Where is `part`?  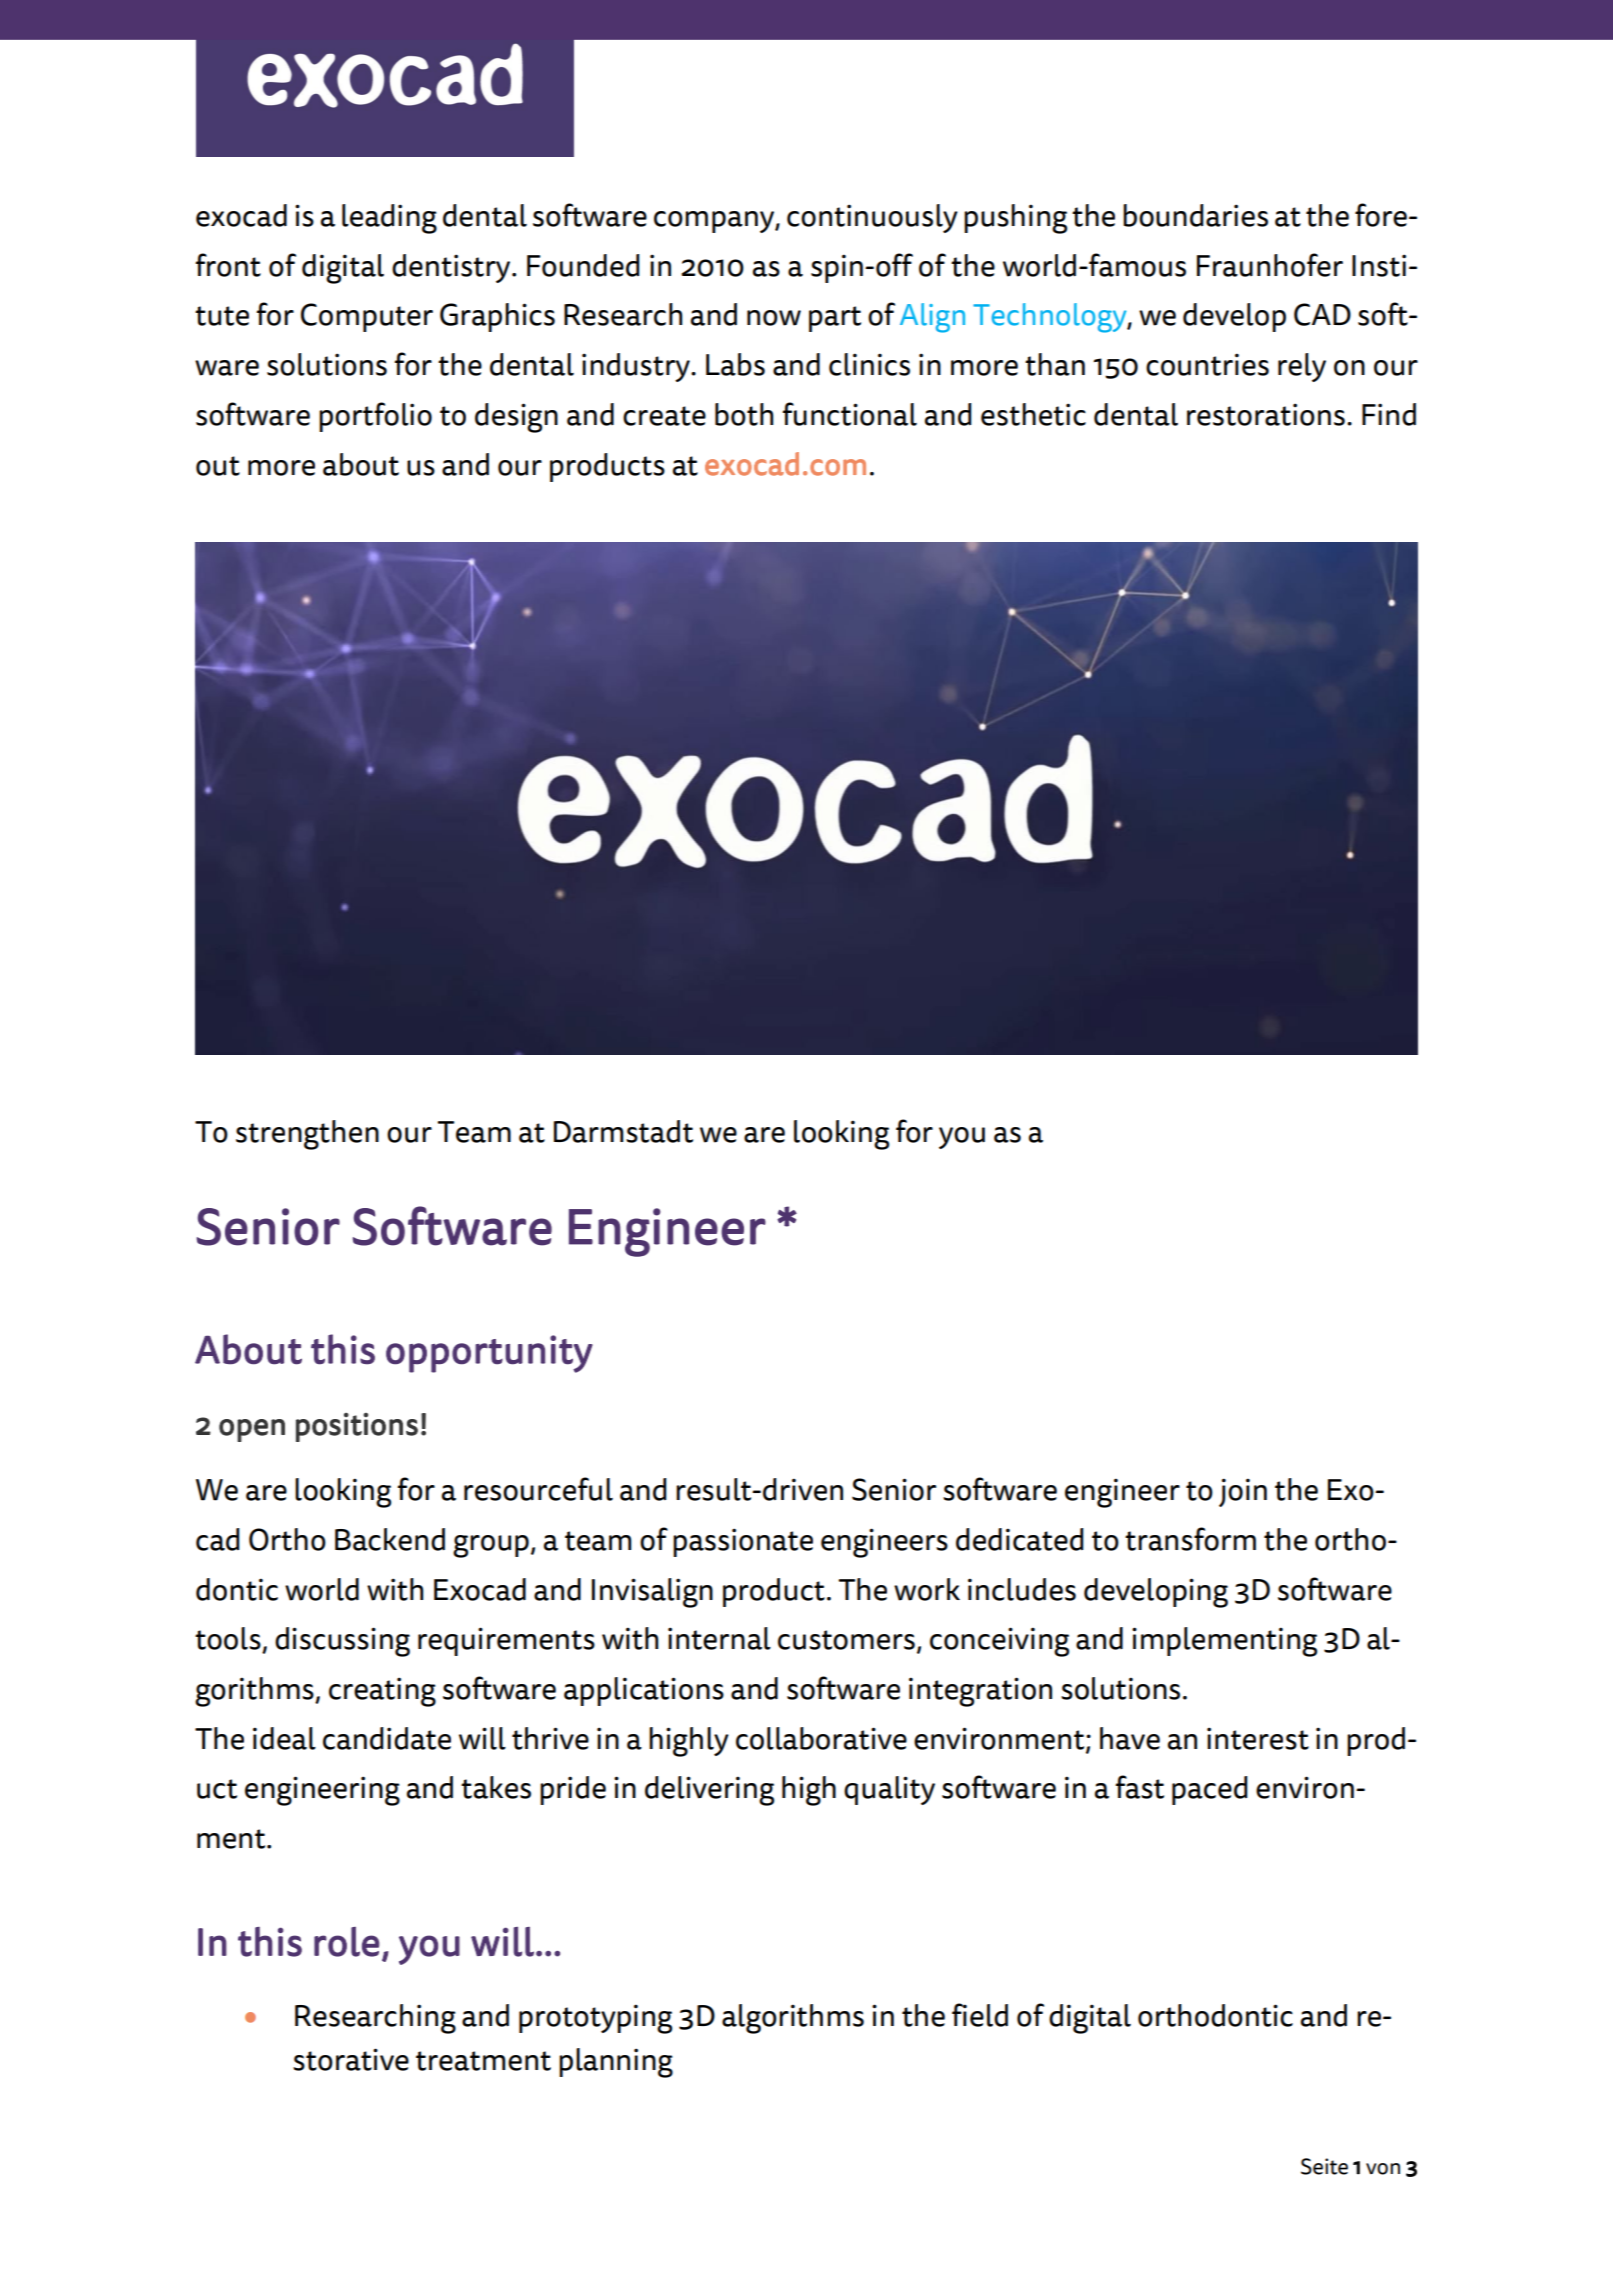 part is located at coordinates (835, 319).
